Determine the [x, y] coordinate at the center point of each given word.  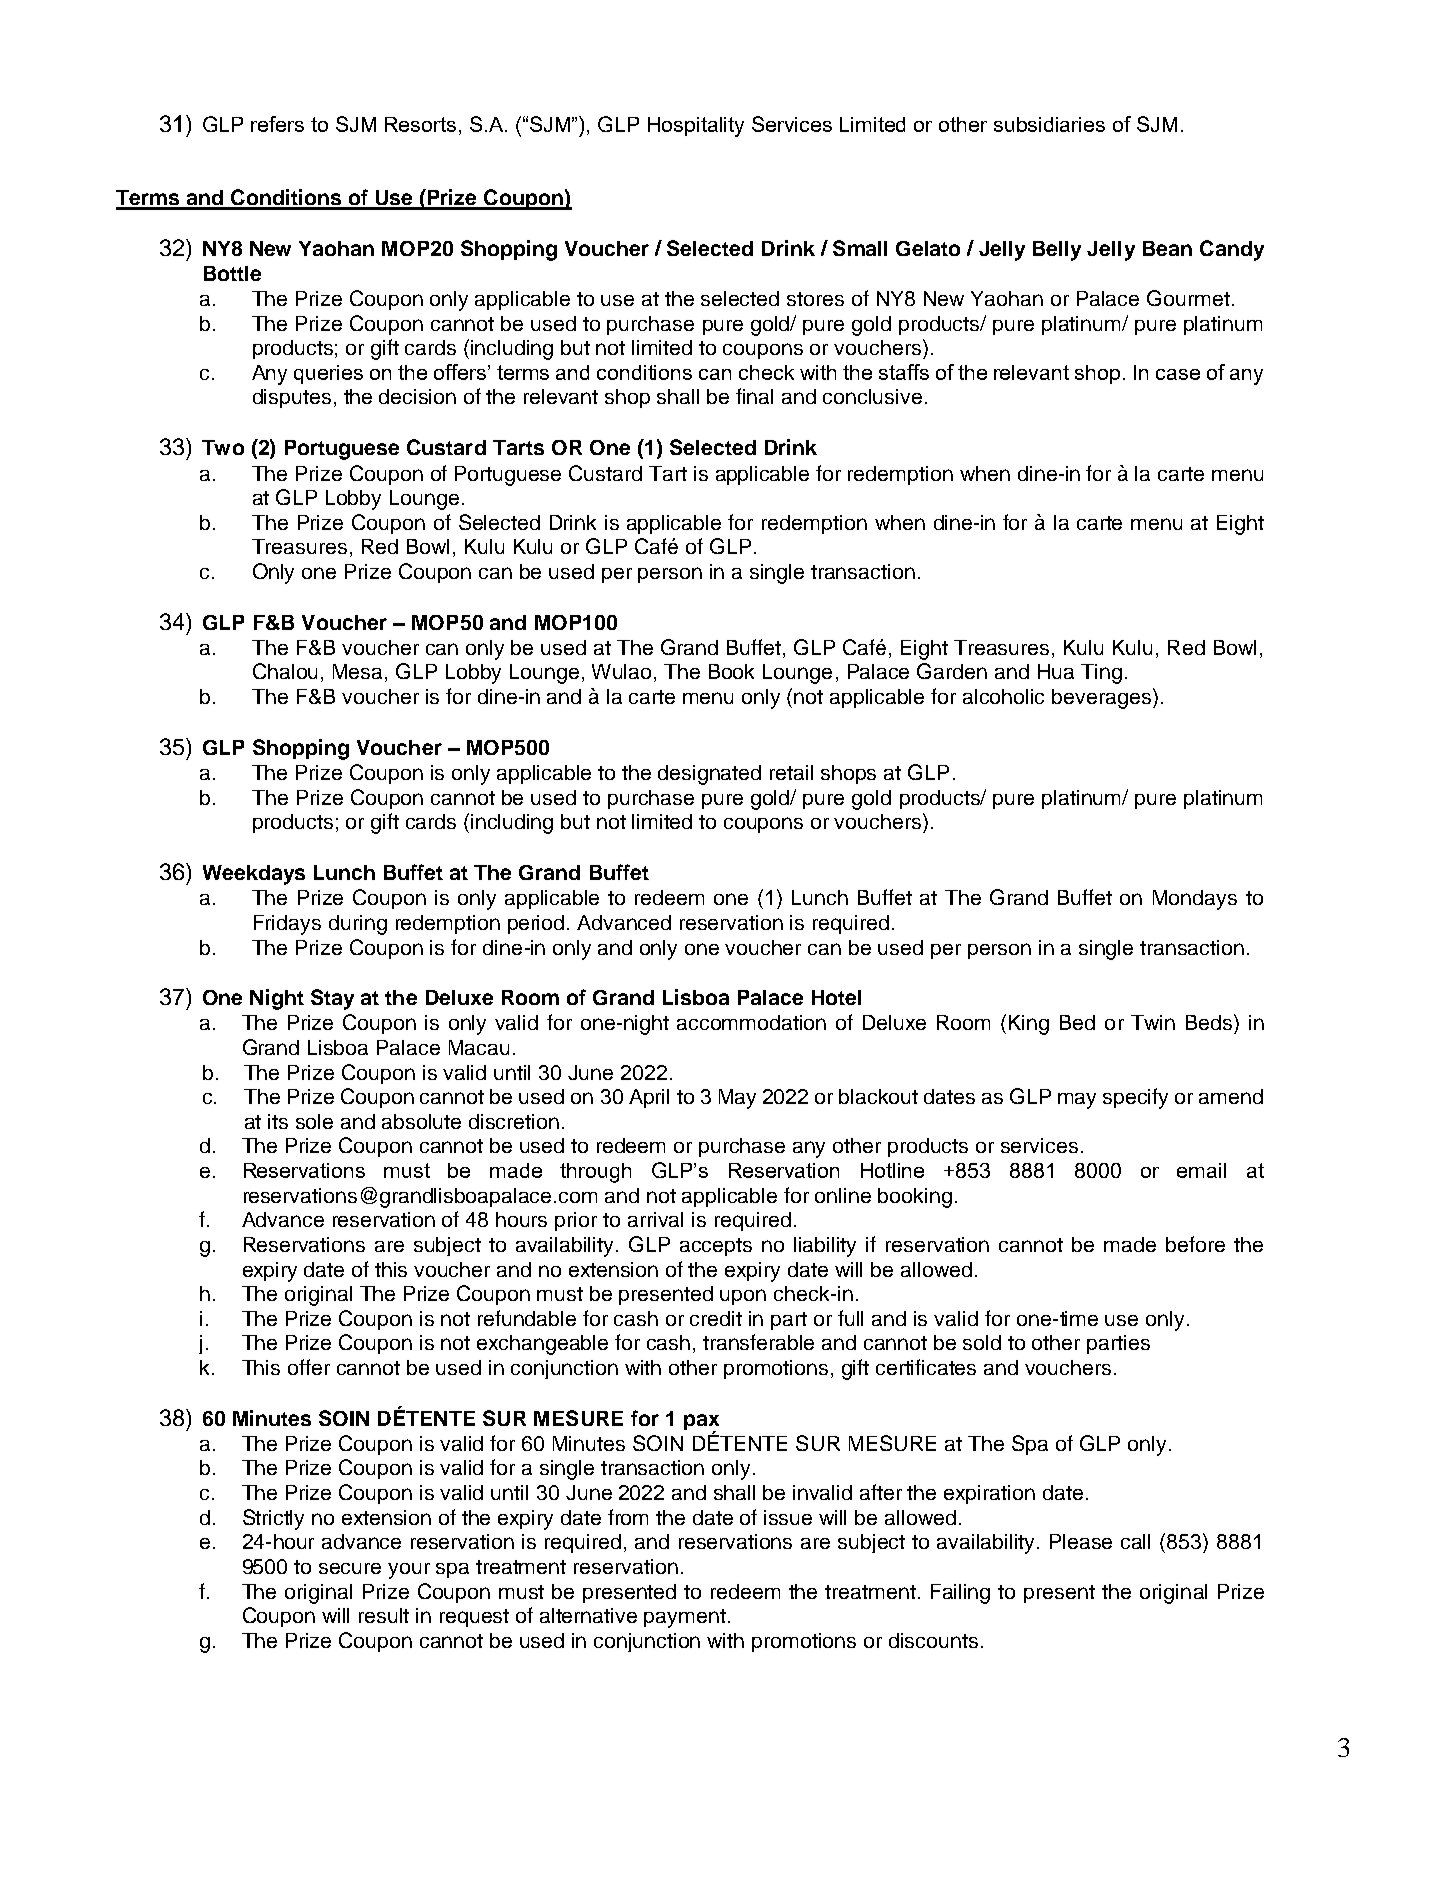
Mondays [1195, 900]
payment [685, 1618]
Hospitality [696, 127]
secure [350, 1568]
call [1135, 1541]
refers [277, 124]
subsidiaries [1049, 124]
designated [709, 775]
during [358, 925]
